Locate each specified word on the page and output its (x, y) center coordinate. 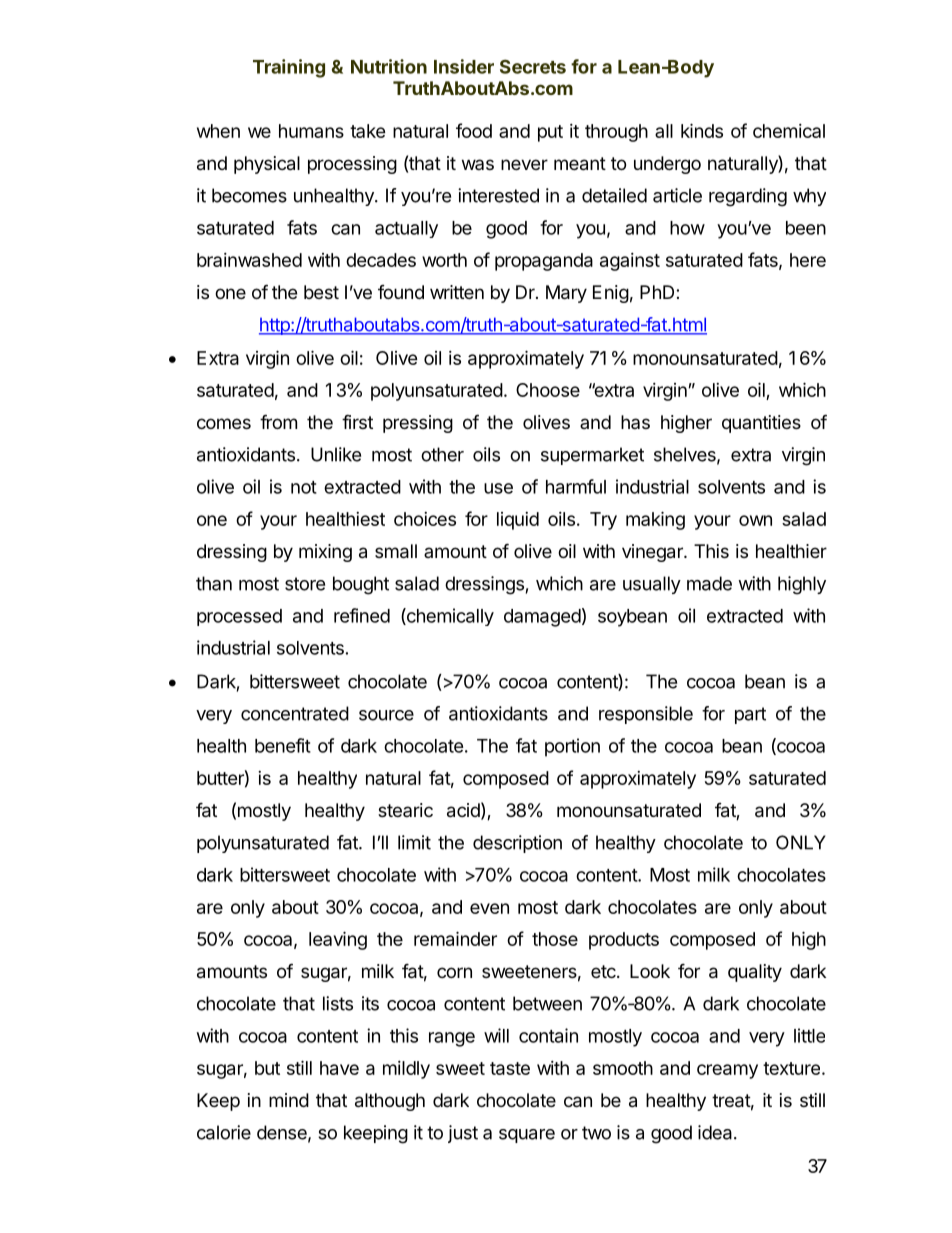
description (517, 844)
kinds (702, 130)
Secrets (533, 66)
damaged (542, 618)
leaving (338, 940)
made (709, 583)
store (305, 584)
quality (755, 973)
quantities (761, 424)
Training (289, 68)
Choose (548, 390)
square (527, 1136)
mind (289, 1100)
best (321, 292)
